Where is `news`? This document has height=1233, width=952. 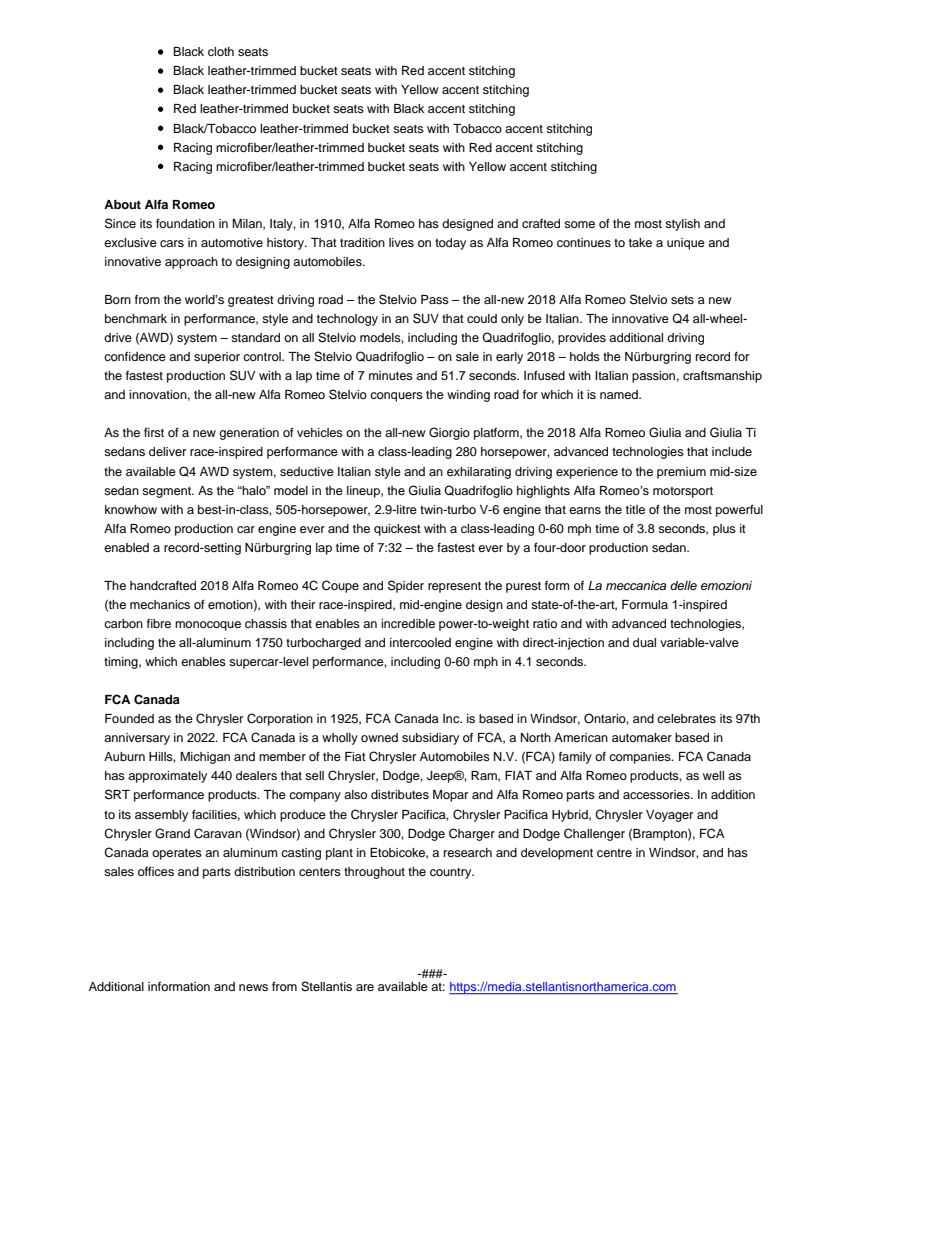 news is located at coordinates (253, 987).
